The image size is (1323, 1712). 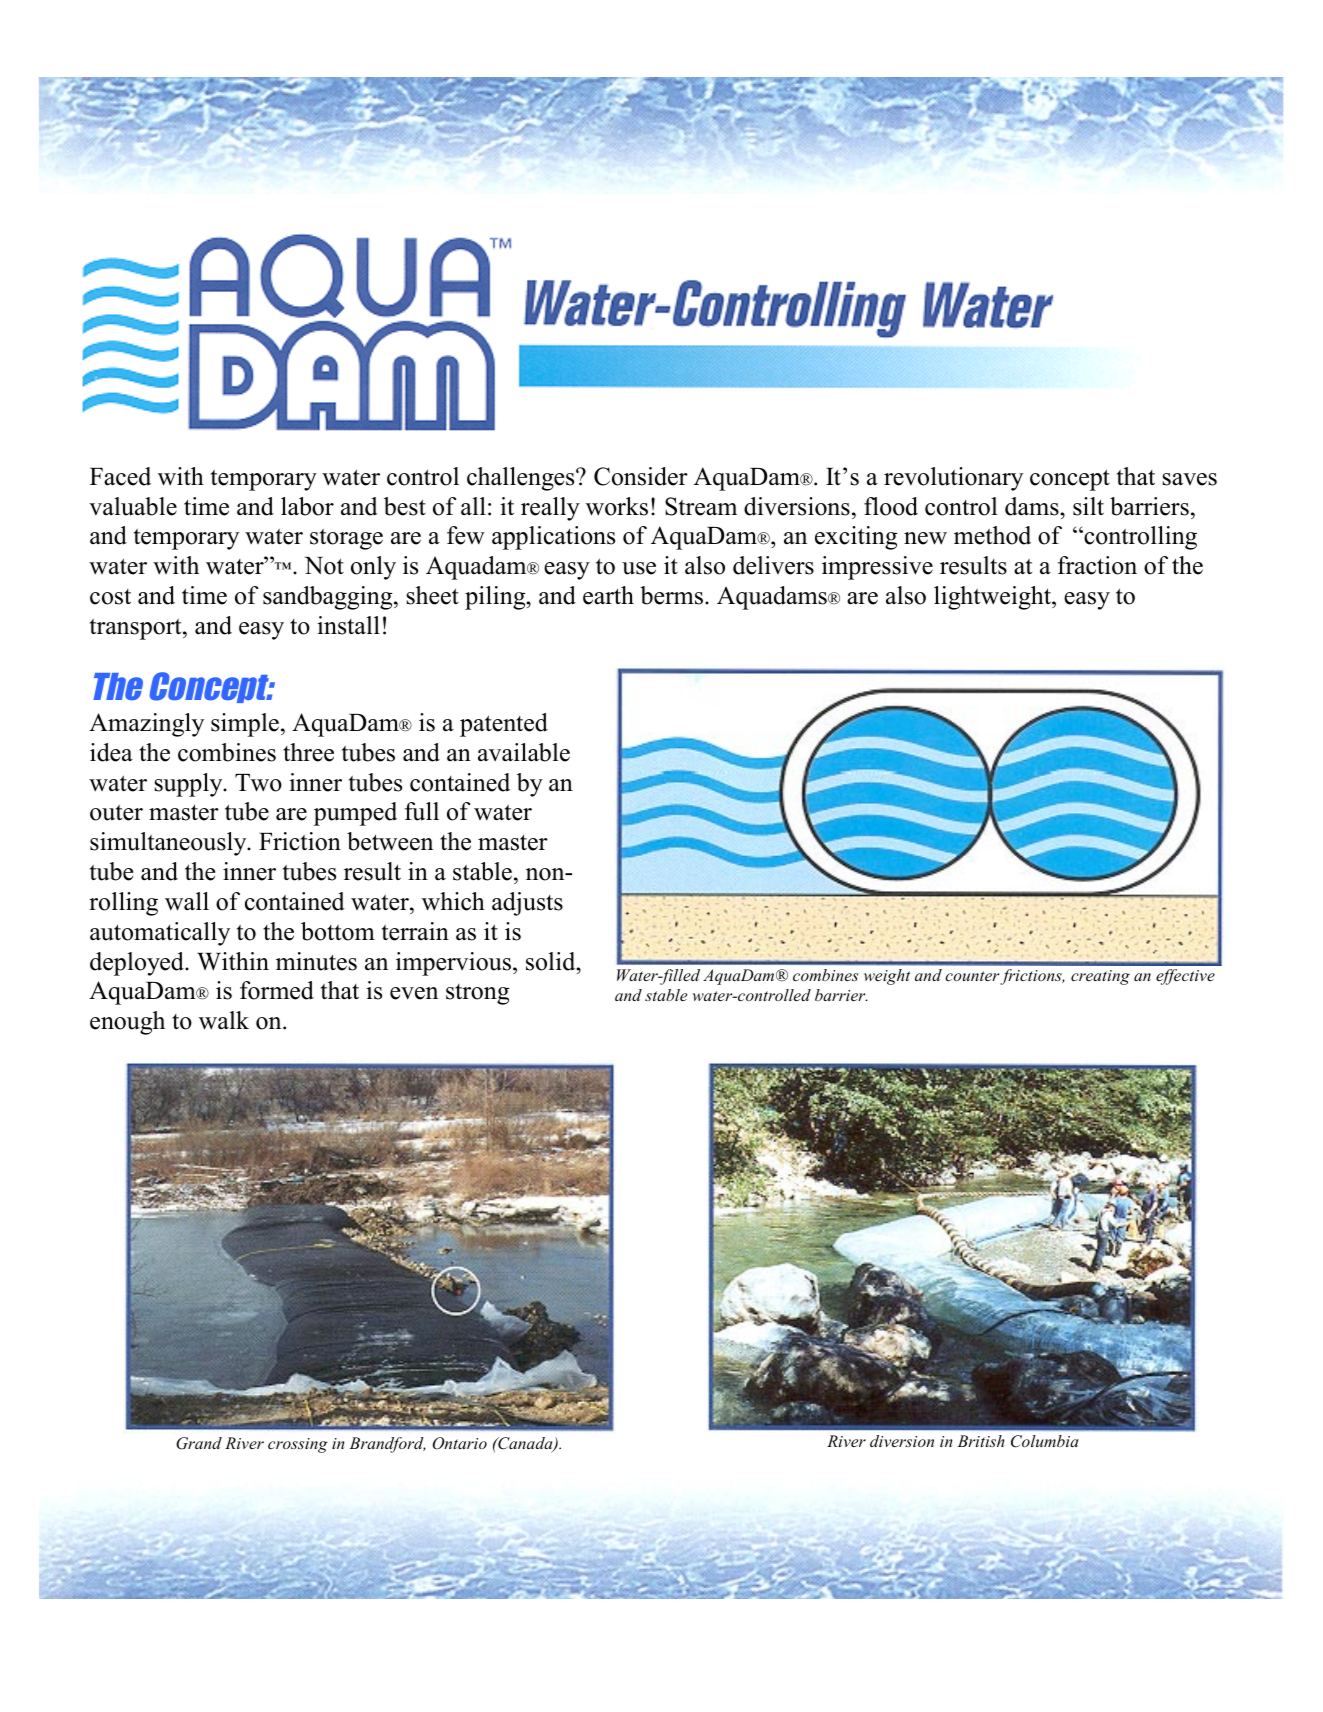 What do you see at coordinates (307, 506) in the page?
I see `labor` at bounding box center [307, 506].
